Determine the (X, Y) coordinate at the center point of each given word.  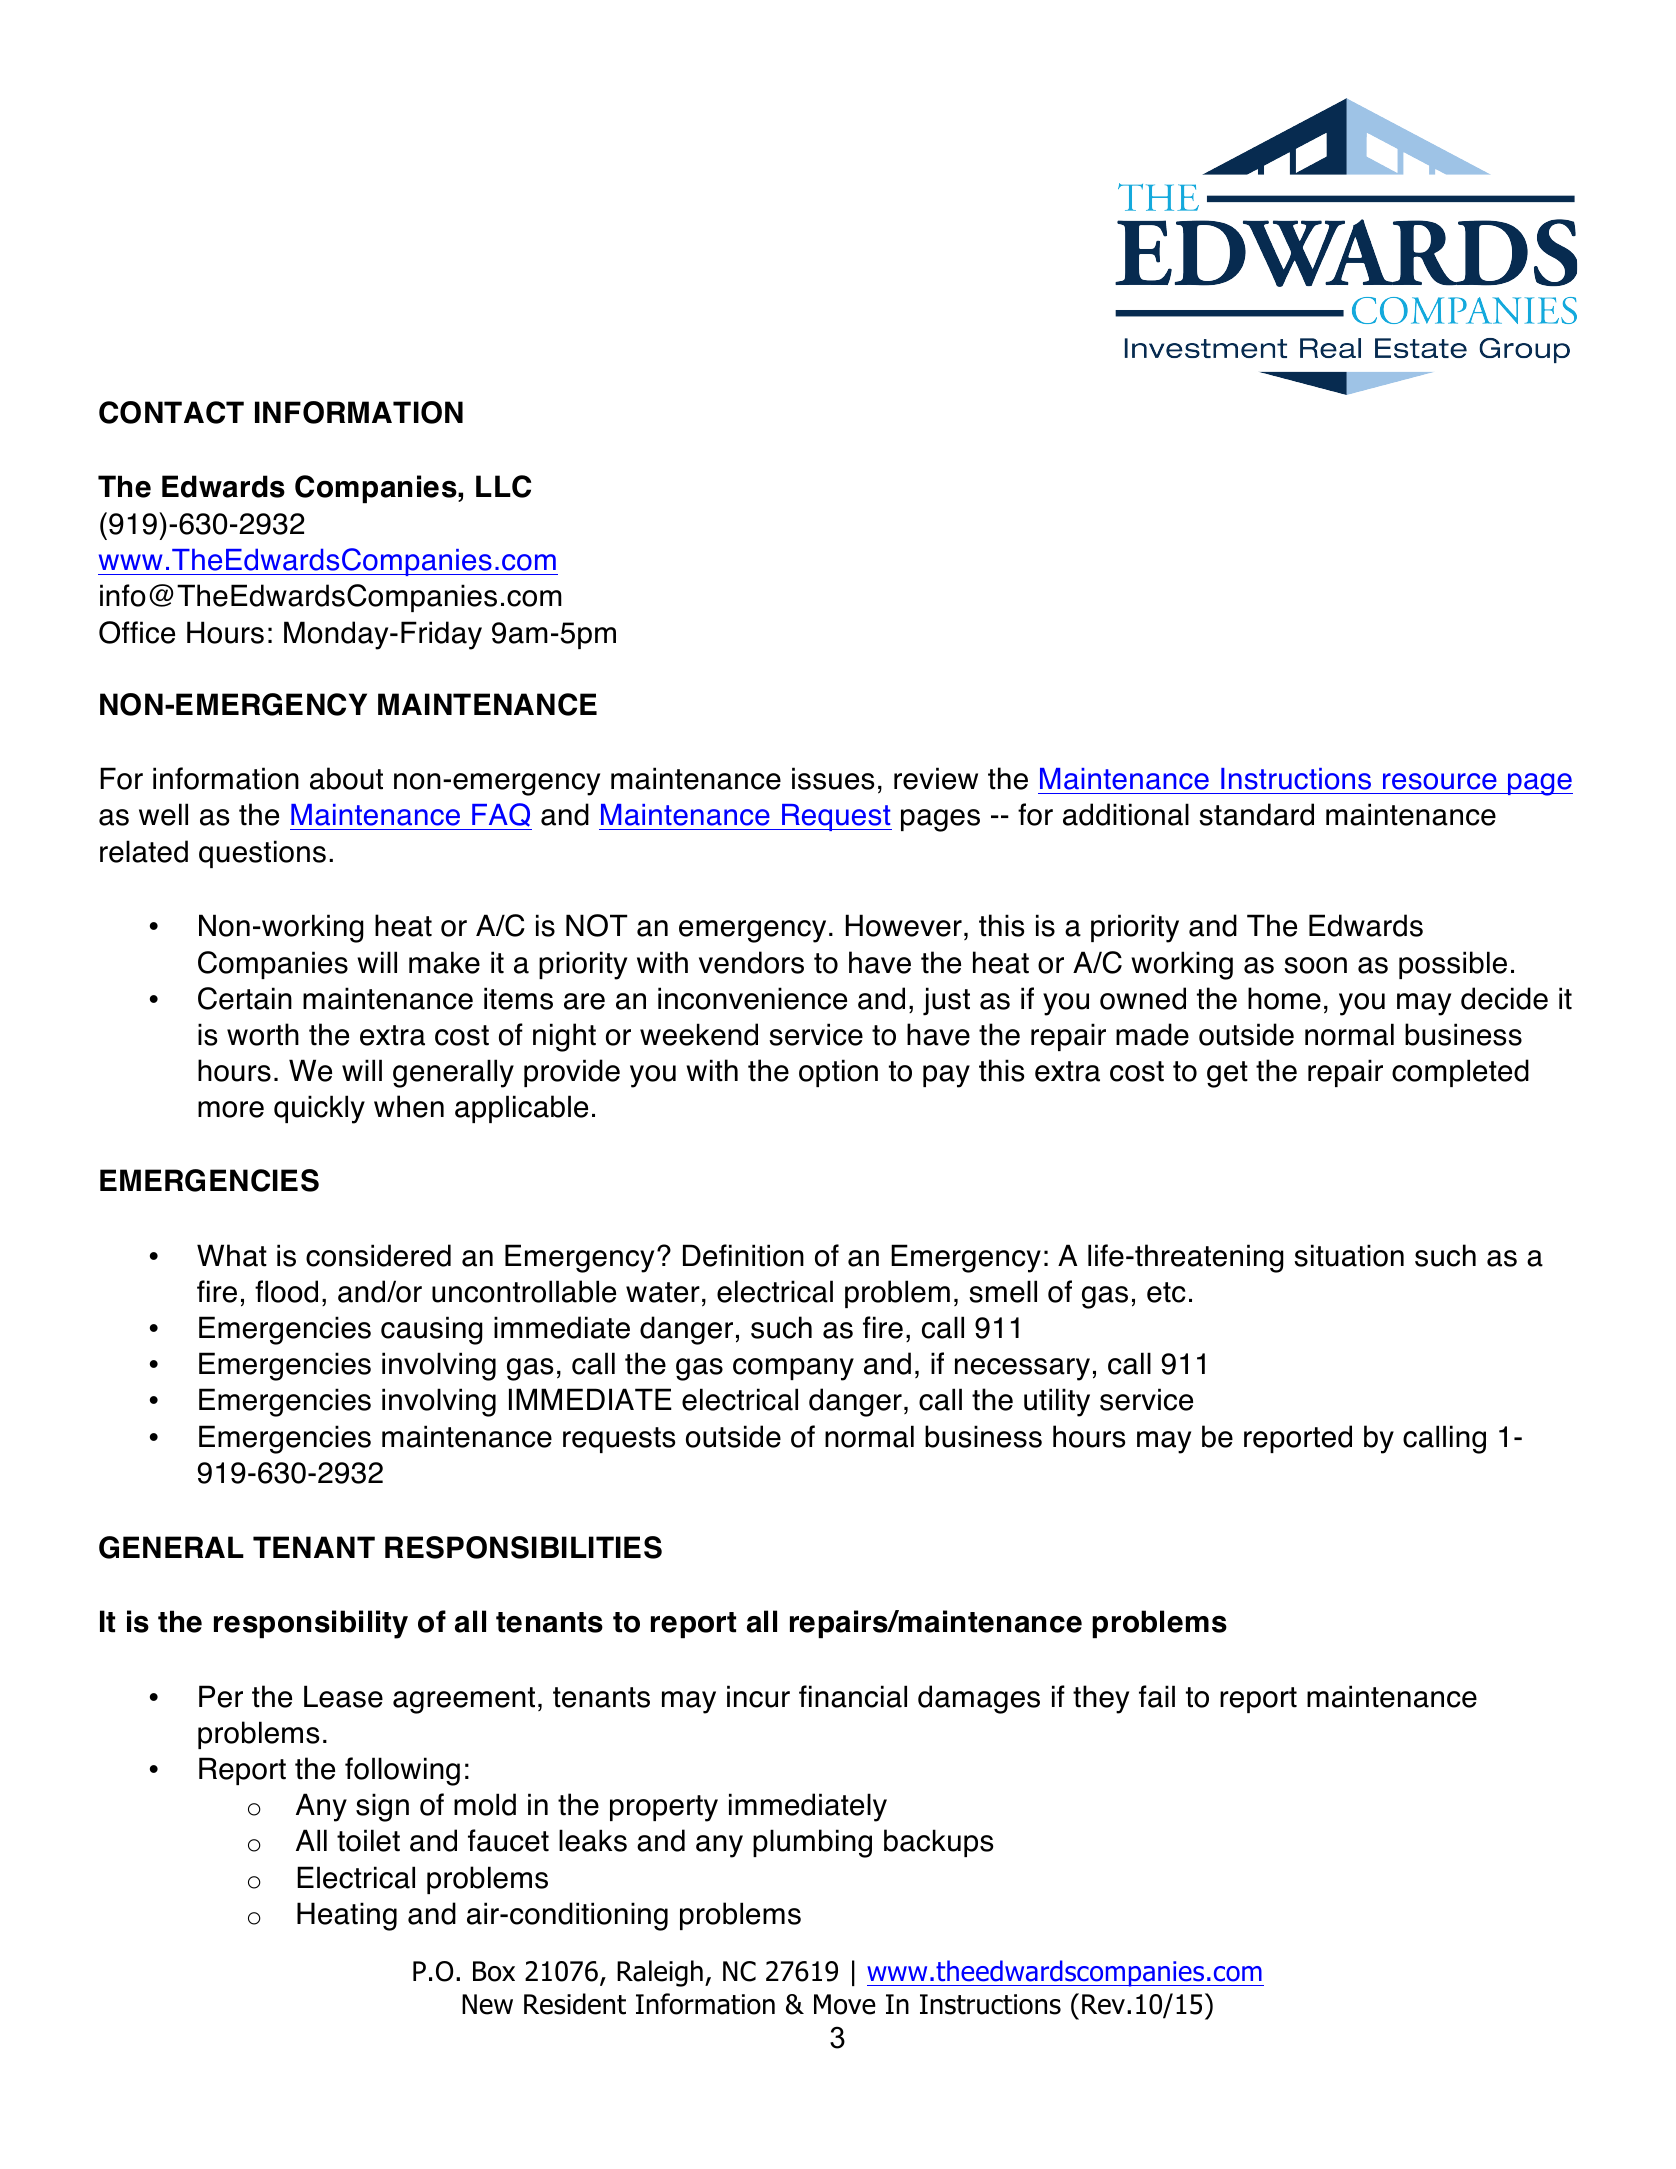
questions (262, 854)
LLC (503, 486)
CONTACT (171, 412)
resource (1440, 781)
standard (1256, 814)
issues (833, 778)
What (232, 1255)
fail (1157, 1696)
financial (853, 1696)
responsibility (311, 1624)
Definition (743, 1255)
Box (494, 1971)
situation (1349, 1255)
